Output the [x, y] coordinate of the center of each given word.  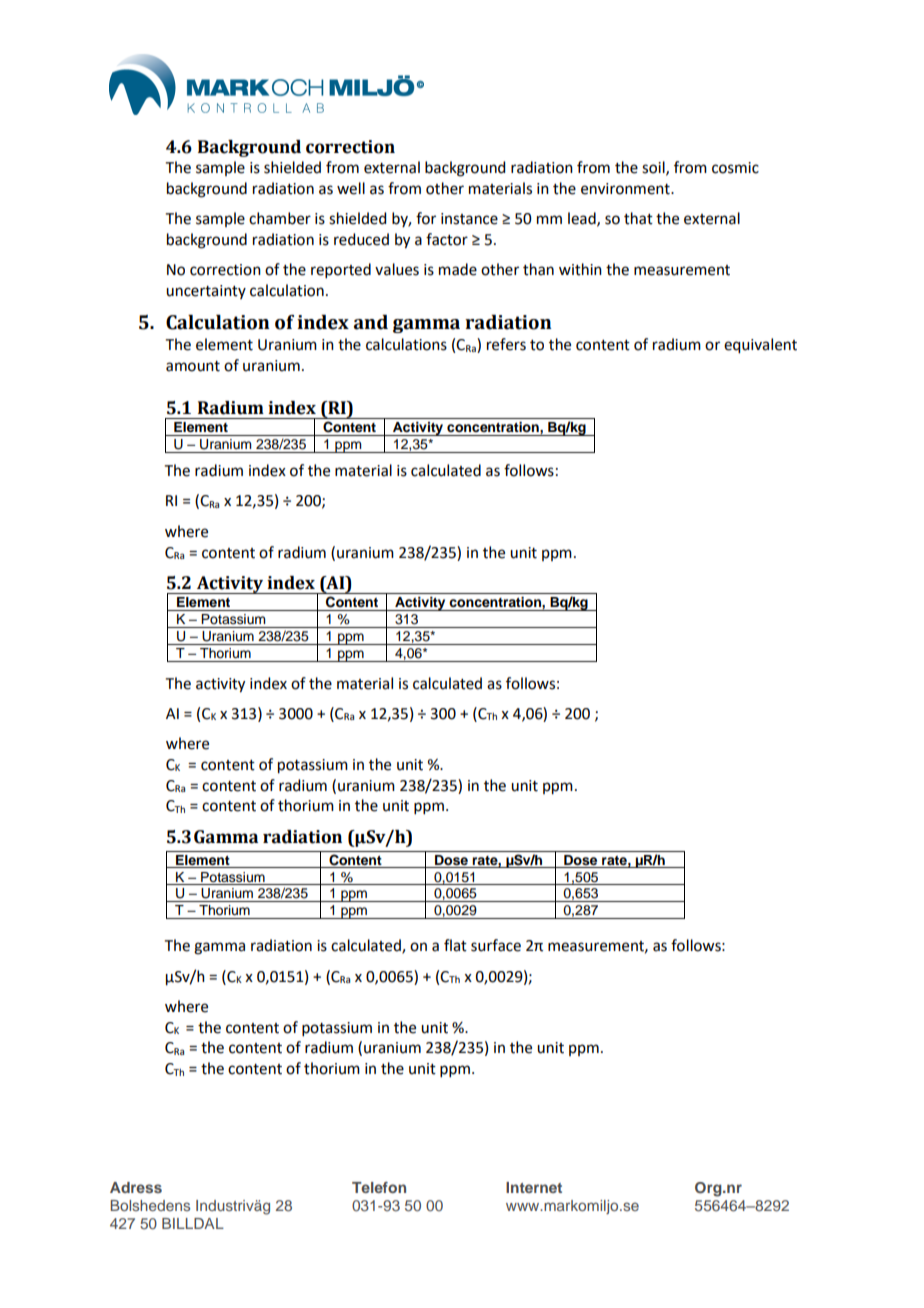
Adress [136, 1187]
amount [193, 366]
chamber [280, 218]
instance [469, 219]
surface [496, 945]
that [638, 218]
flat [455, 945]
